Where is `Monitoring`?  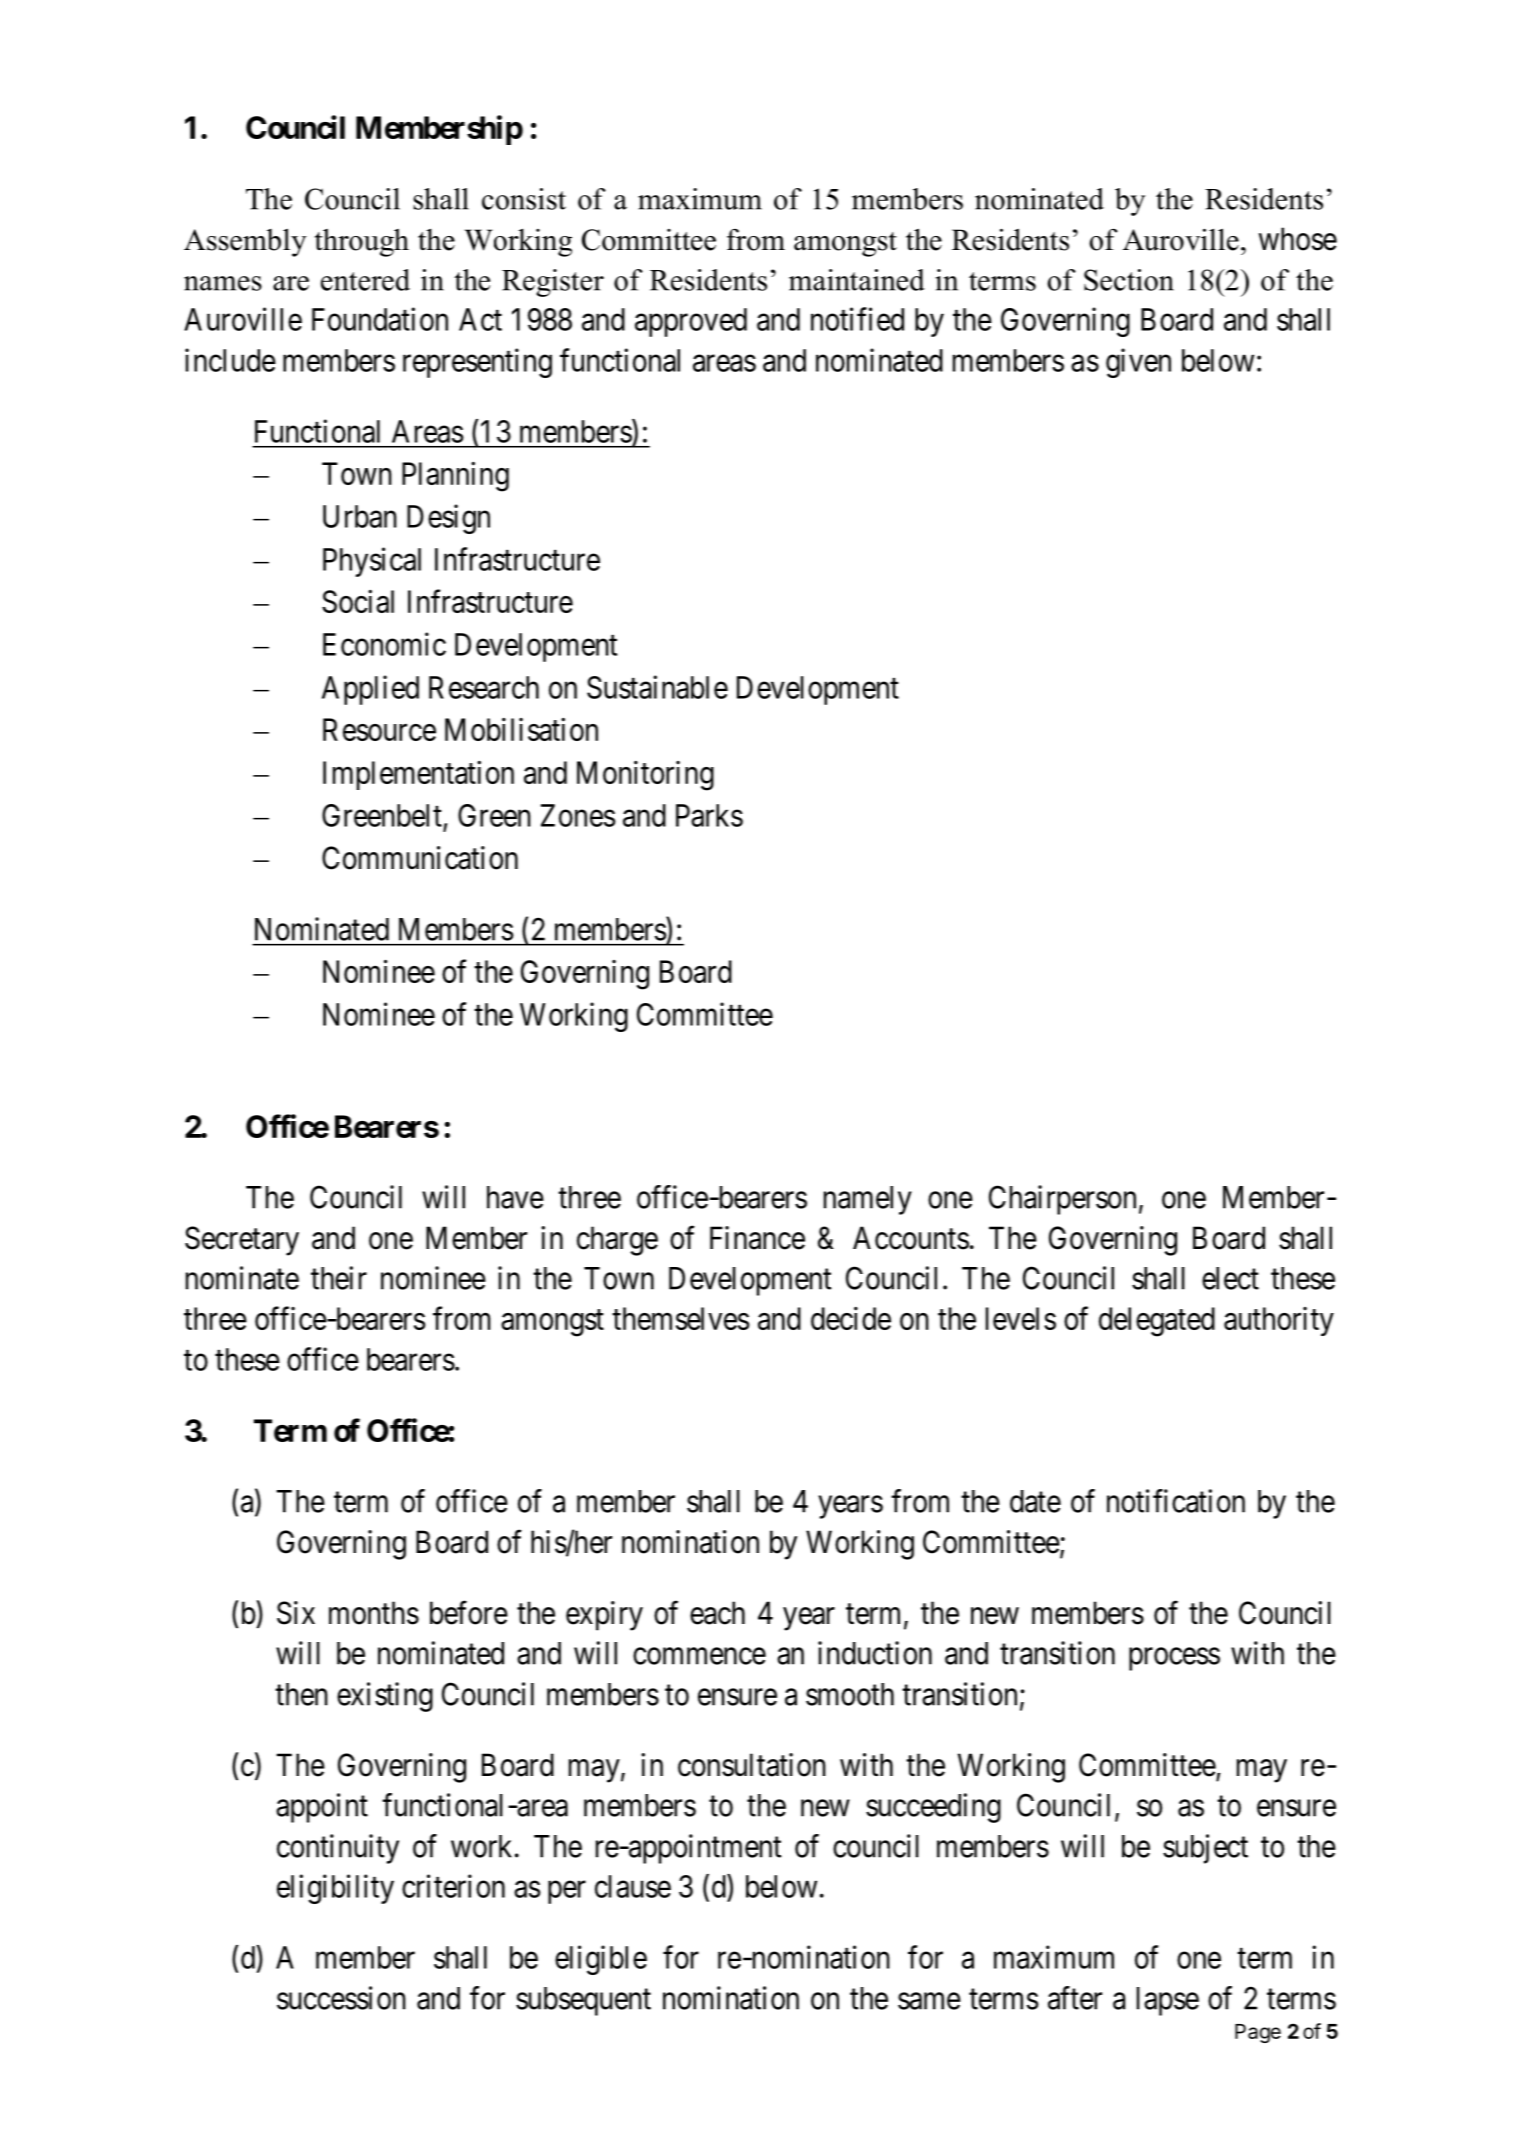 Monitoring is located at coordinates (645, 776).
